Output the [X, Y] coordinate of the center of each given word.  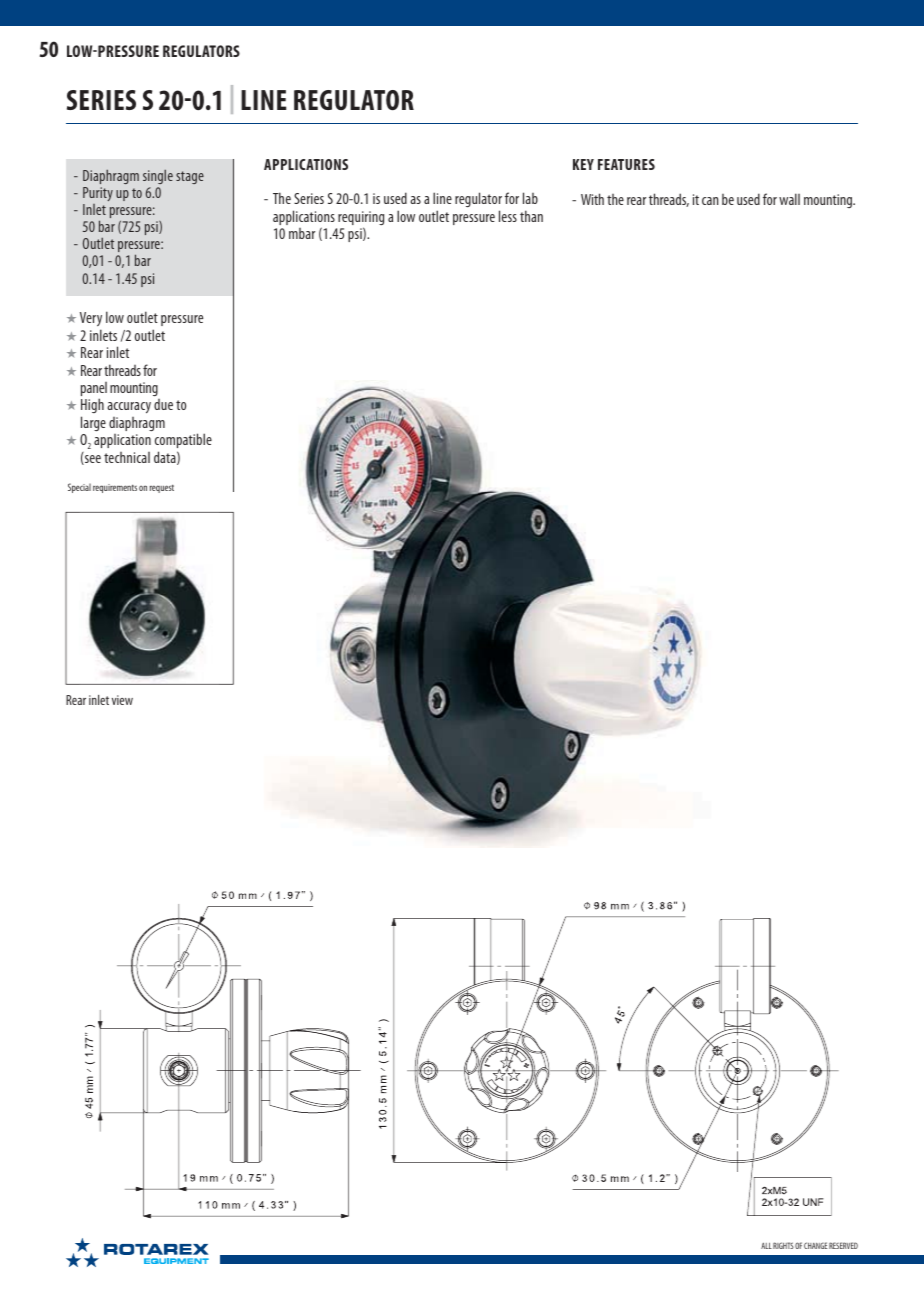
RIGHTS [783, 1245]
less [508, 216]
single [158, 176]
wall [789, 199]
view [122, 700]
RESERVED [843, 1245]
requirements [115, 488]
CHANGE [815, 1245]
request [162, 489]
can [710, 201]
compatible [183, 440]
